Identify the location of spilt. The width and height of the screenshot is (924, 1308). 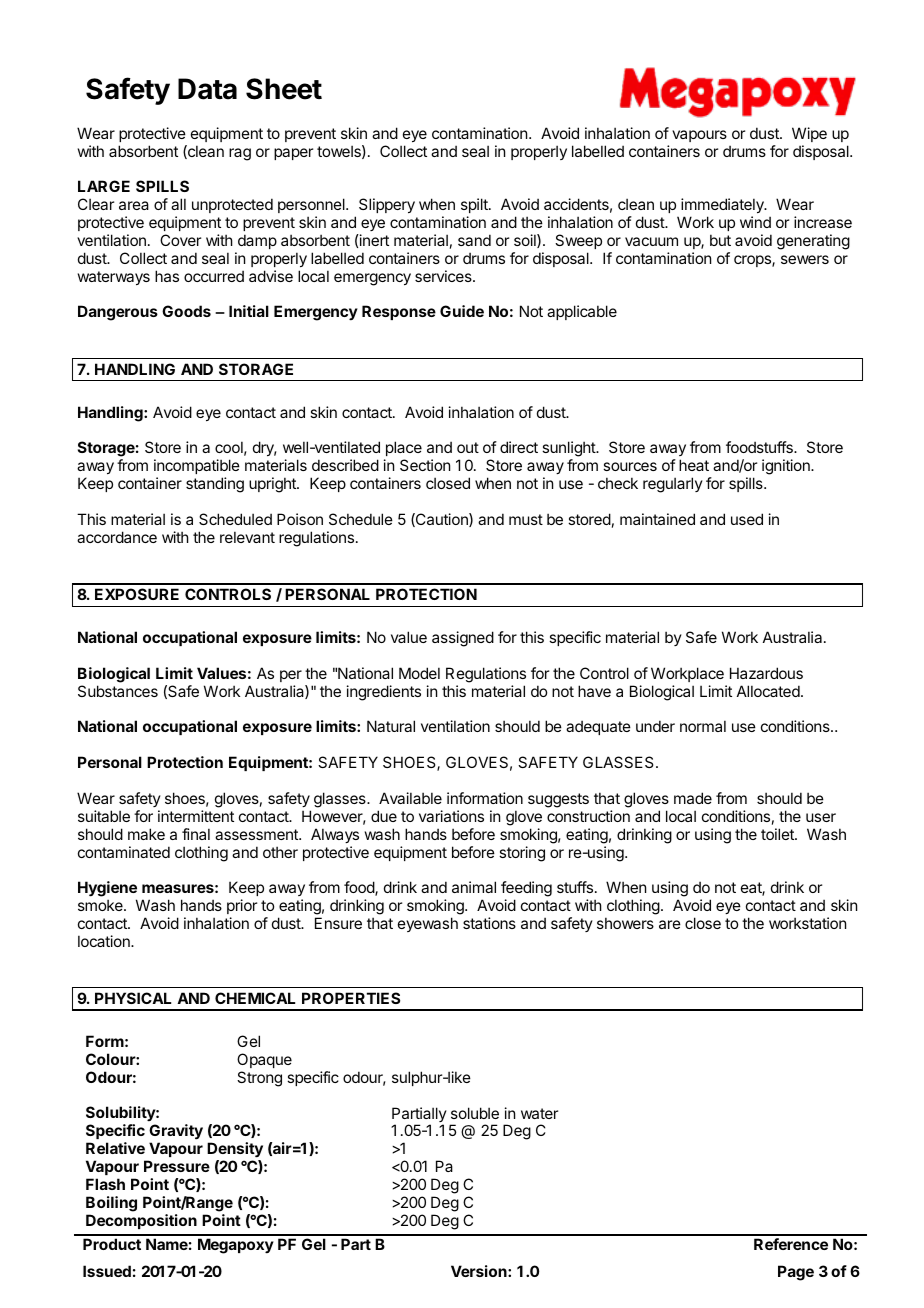
(475, 207).
